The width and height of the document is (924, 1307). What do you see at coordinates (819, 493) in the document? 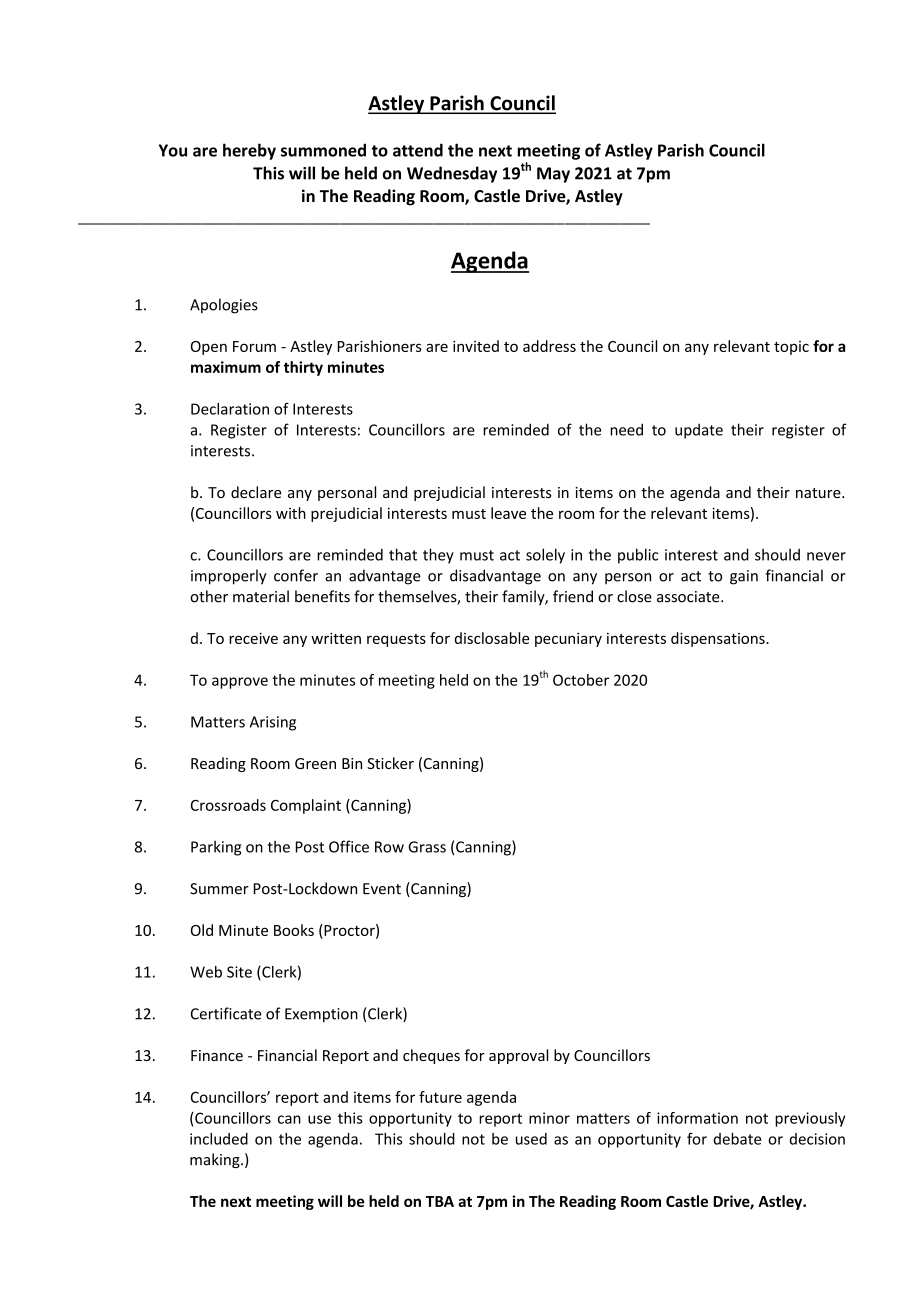
I see `nature` at bounding box center [819, 493].
